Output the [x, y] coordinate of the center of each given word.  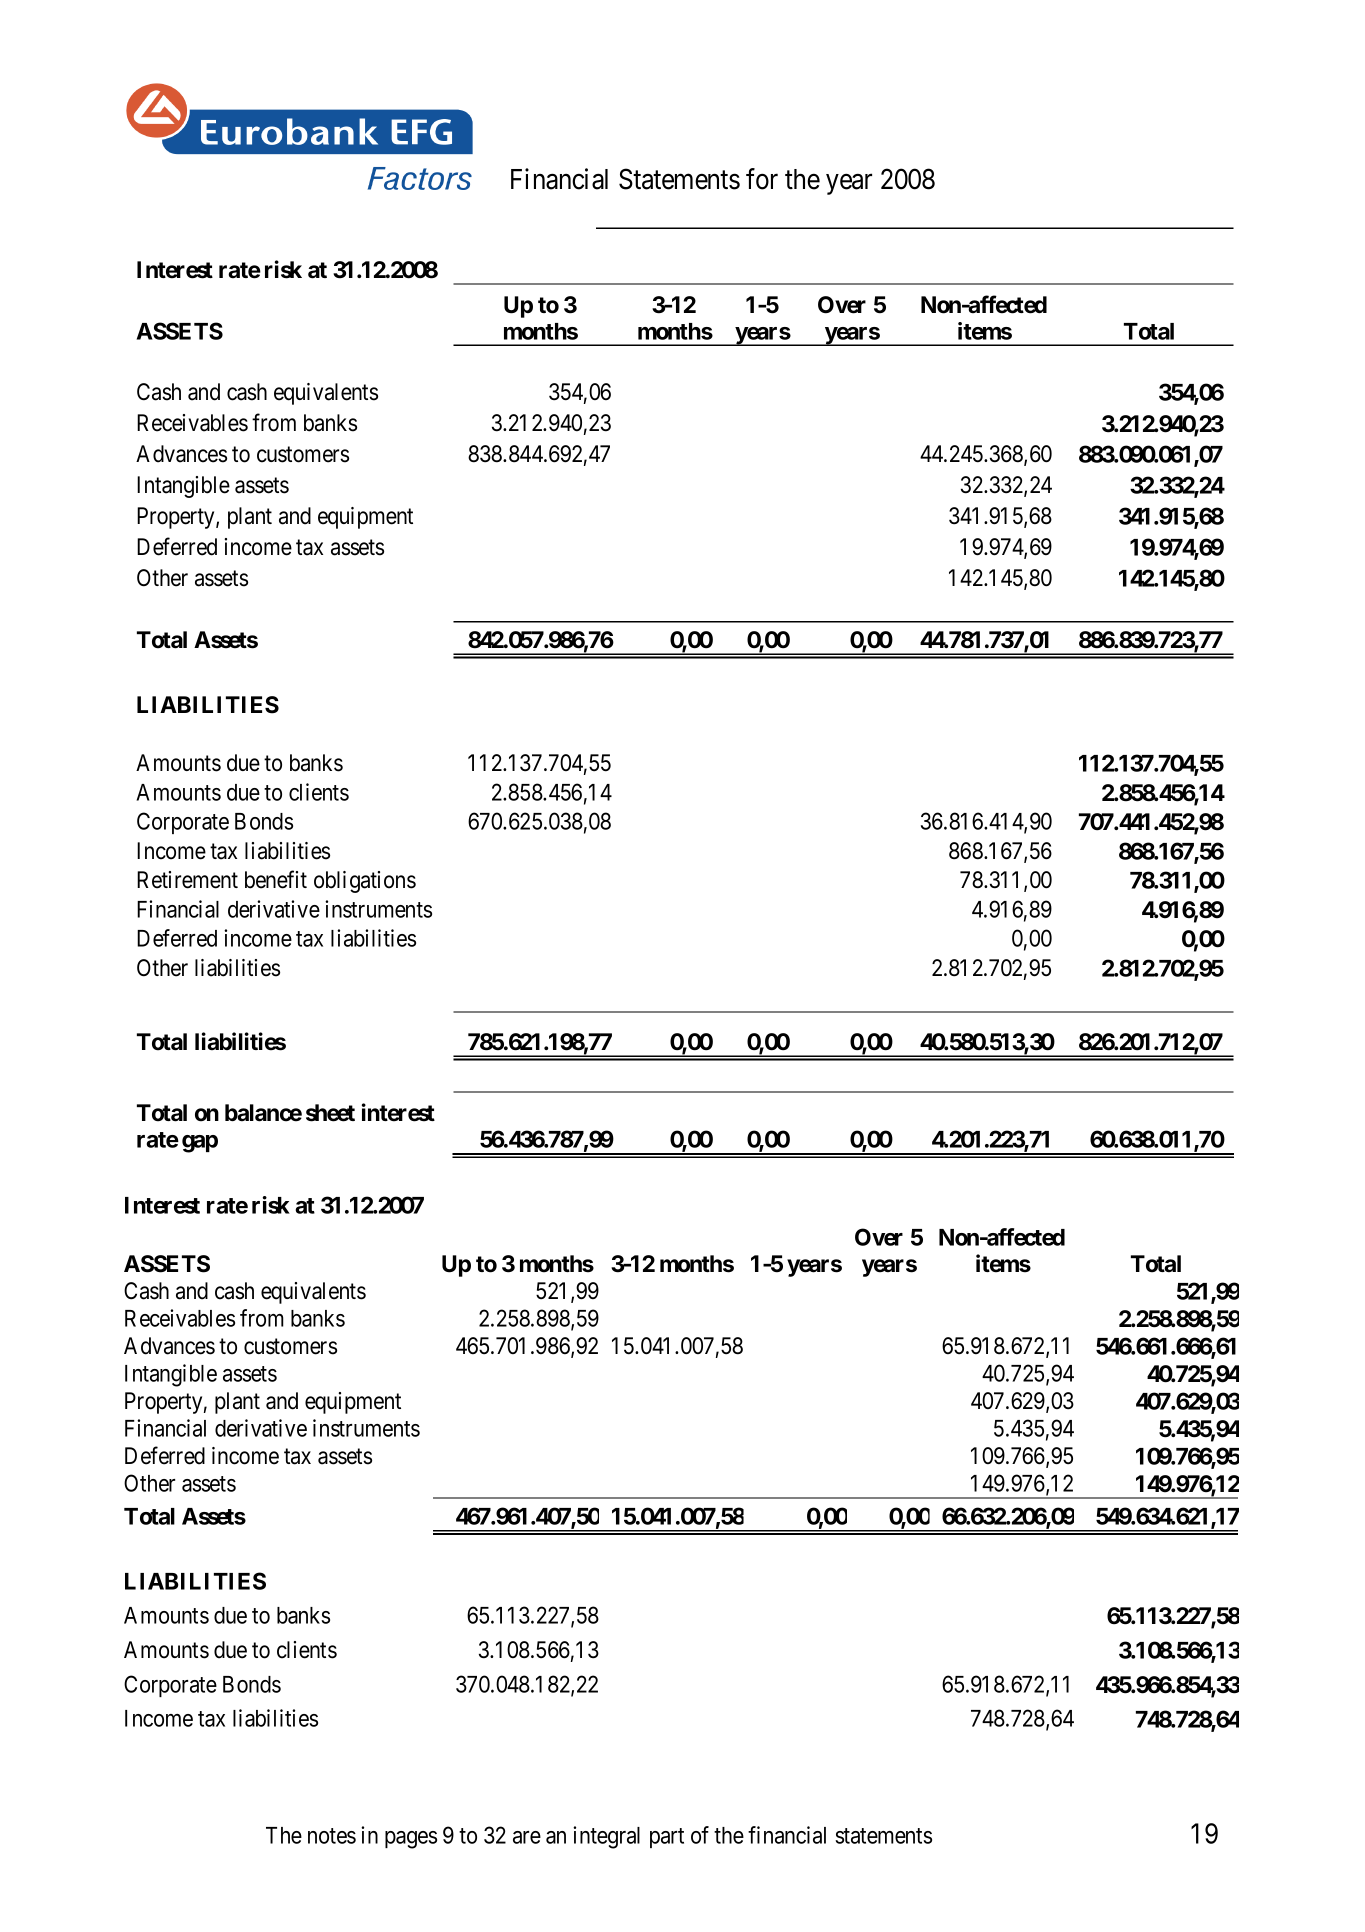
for [762, 179]
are [527, 1837]
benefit [276, 879]
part [667, 1838]
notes [332, 1836]
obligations [365, 882]
